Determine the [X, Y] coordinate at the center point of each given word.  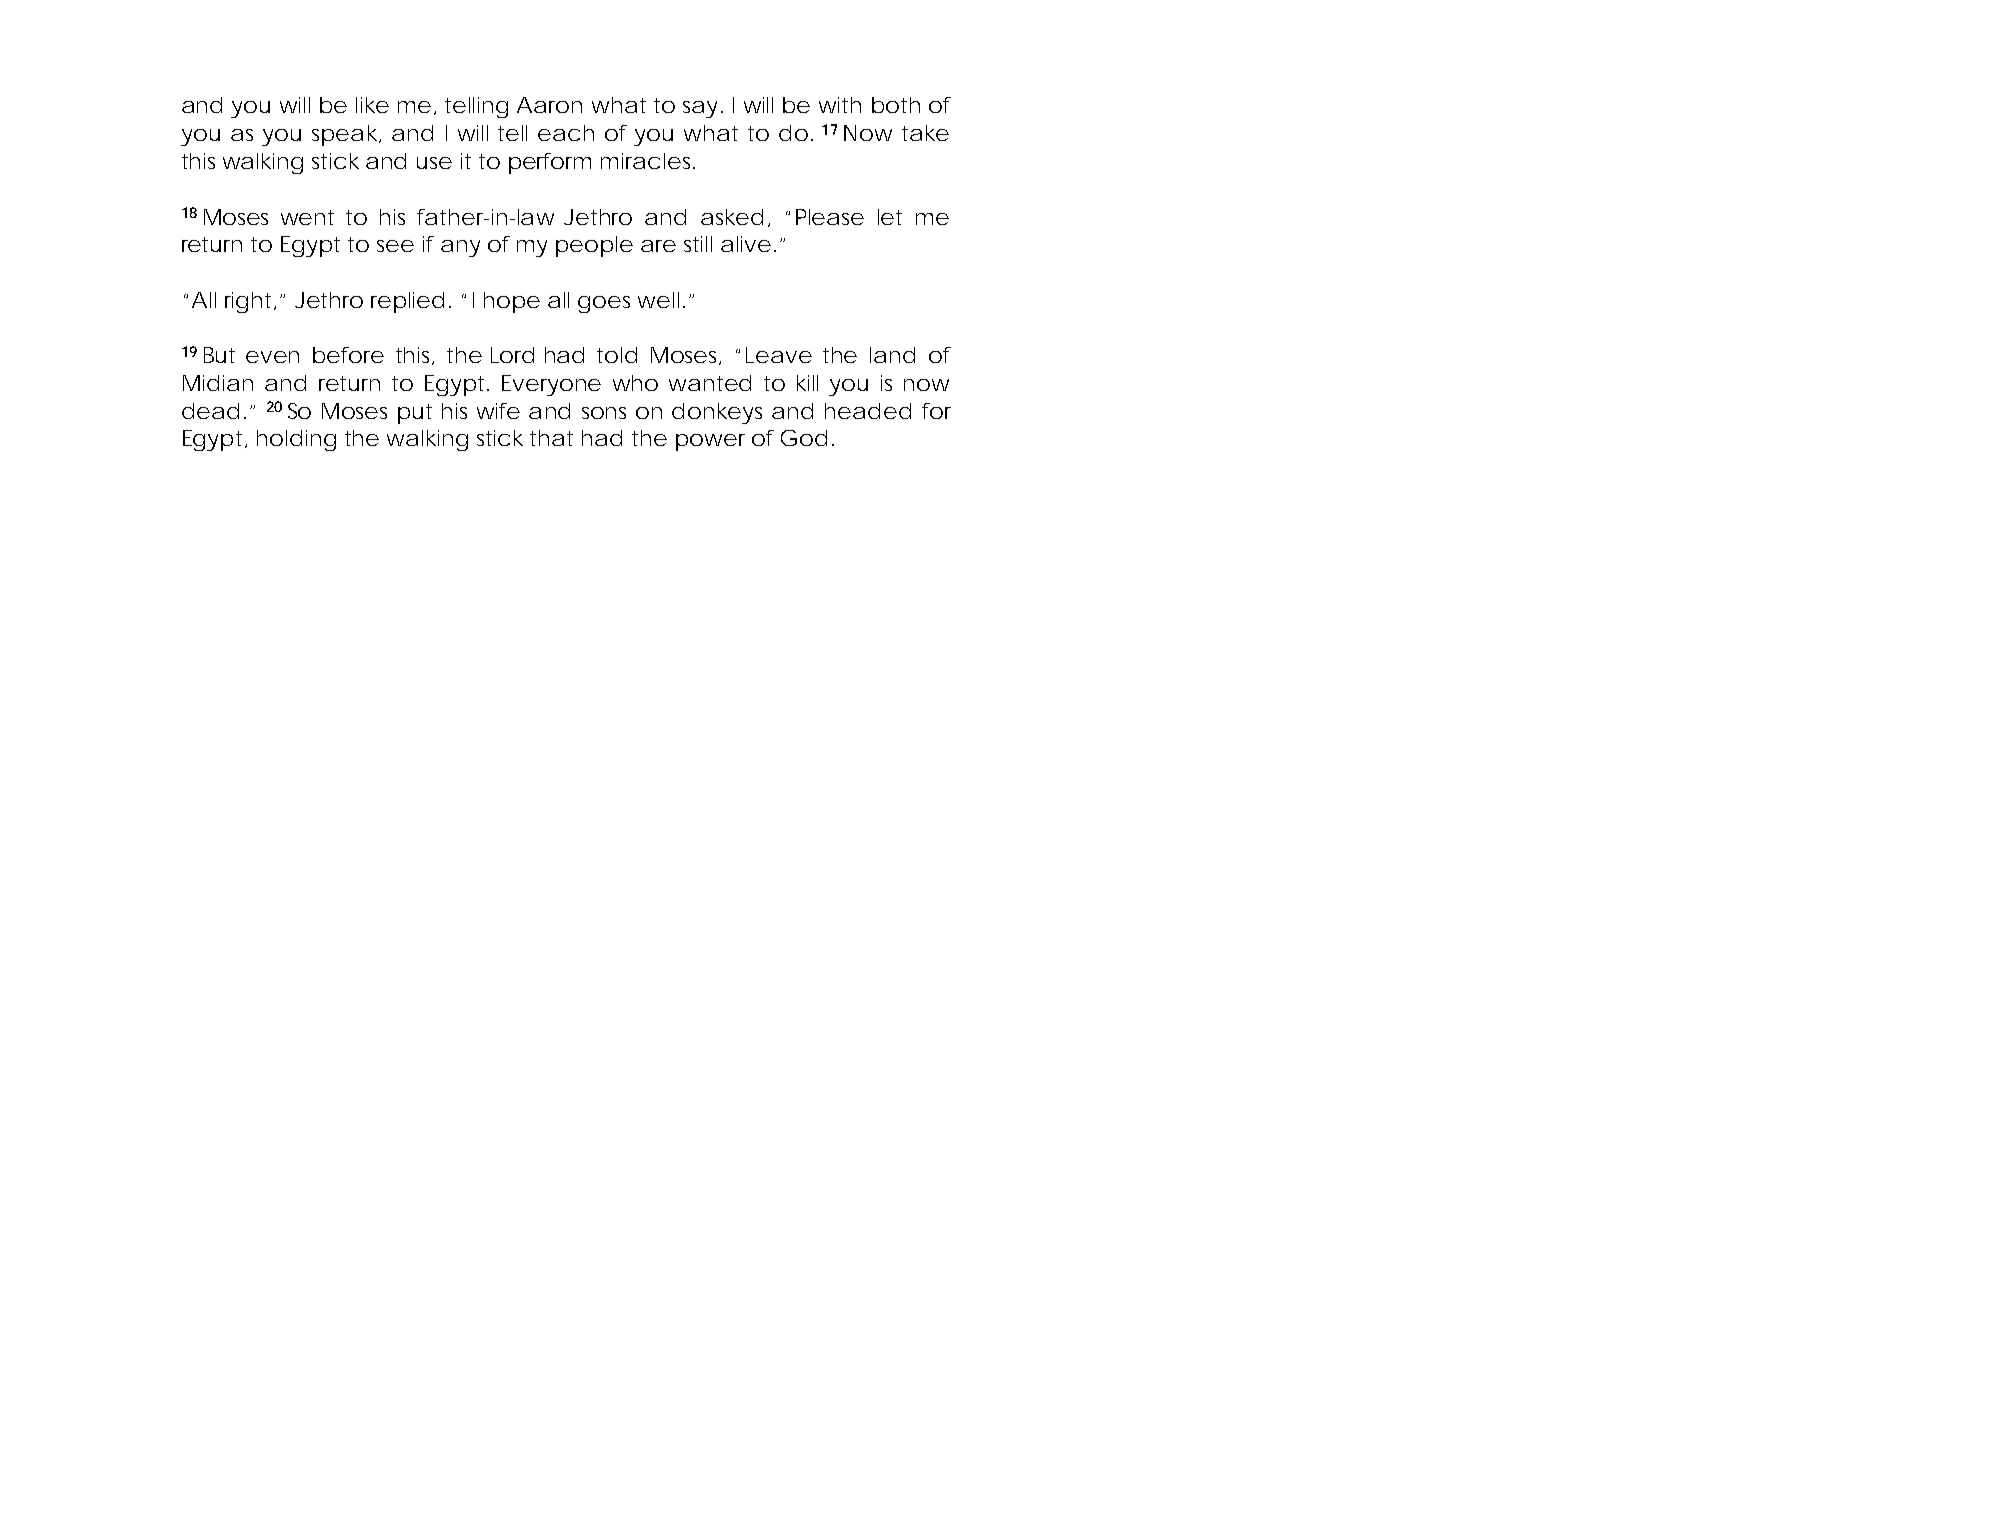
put [415, 414]
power [710, 442]
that [551, 438]
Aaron [549, 105]
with [840, 105]
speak [344, 135]
